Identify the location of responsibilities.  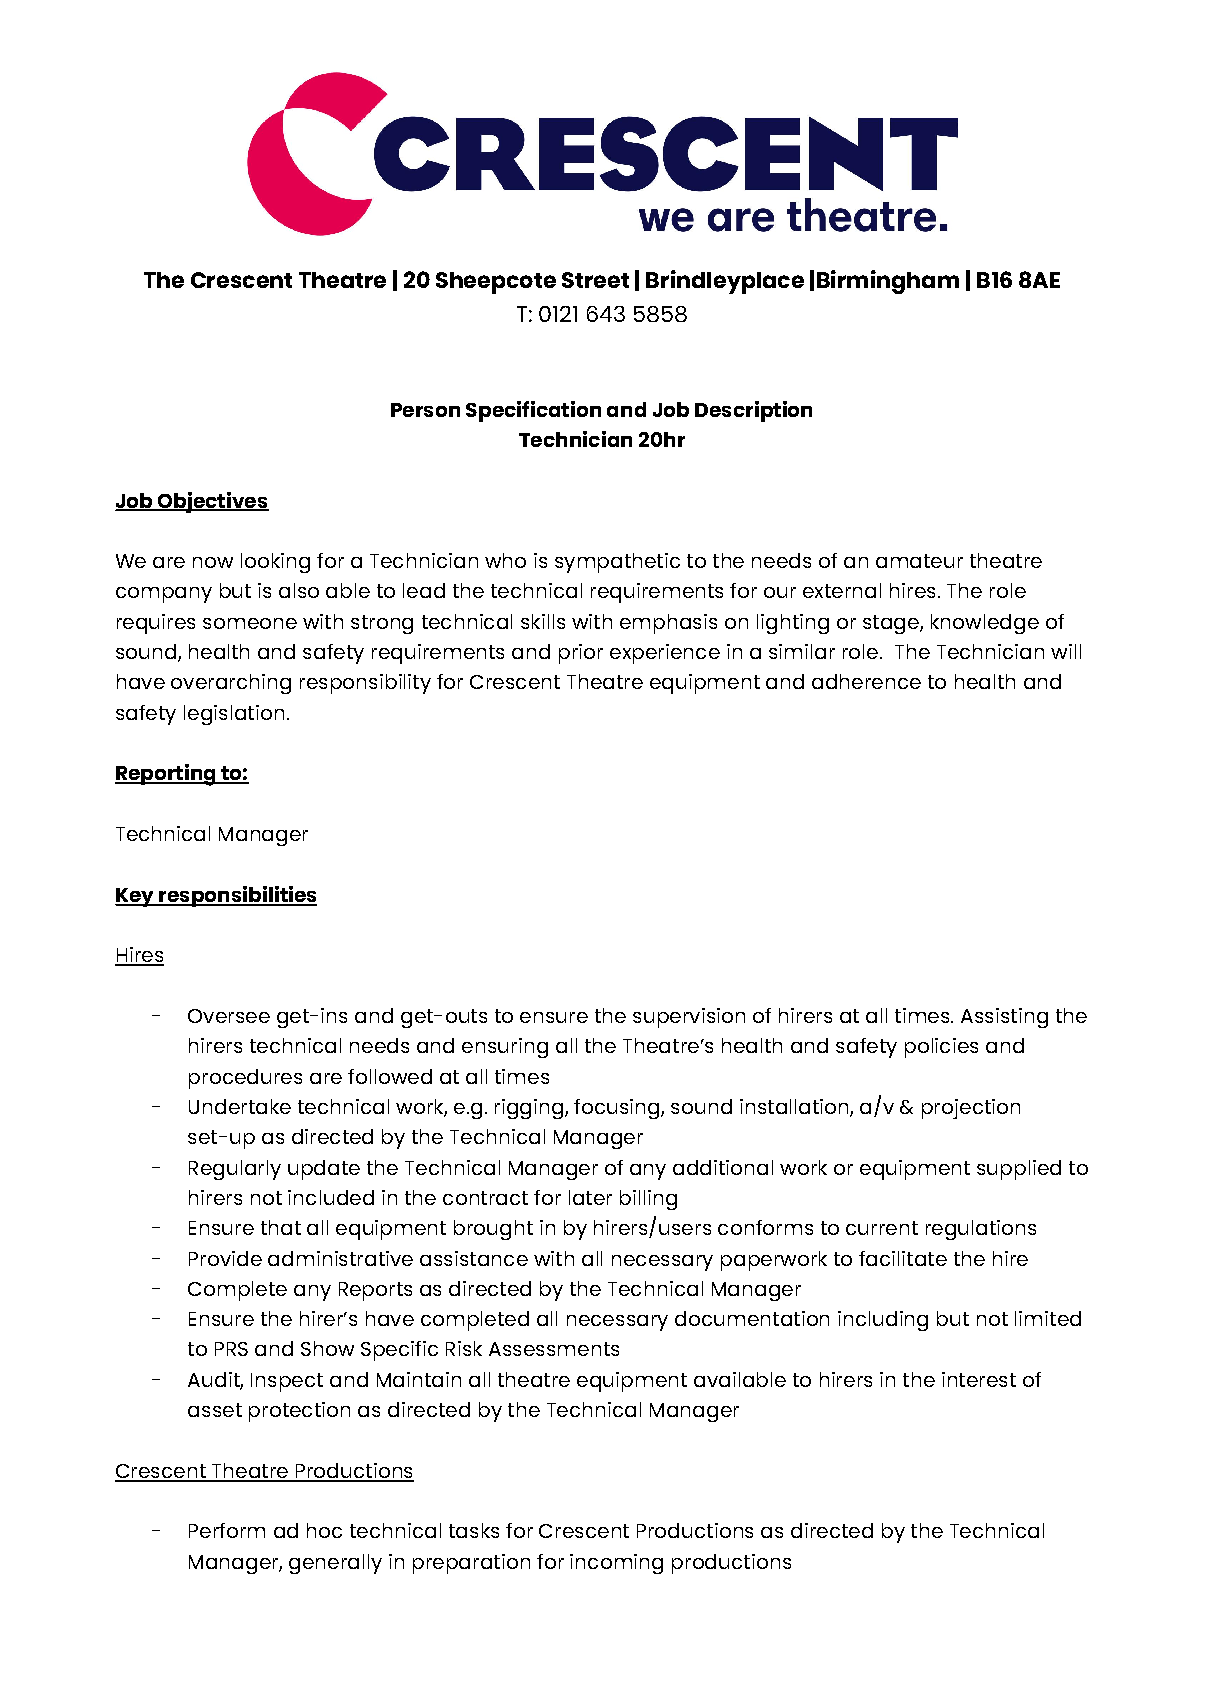
(237, 896).
